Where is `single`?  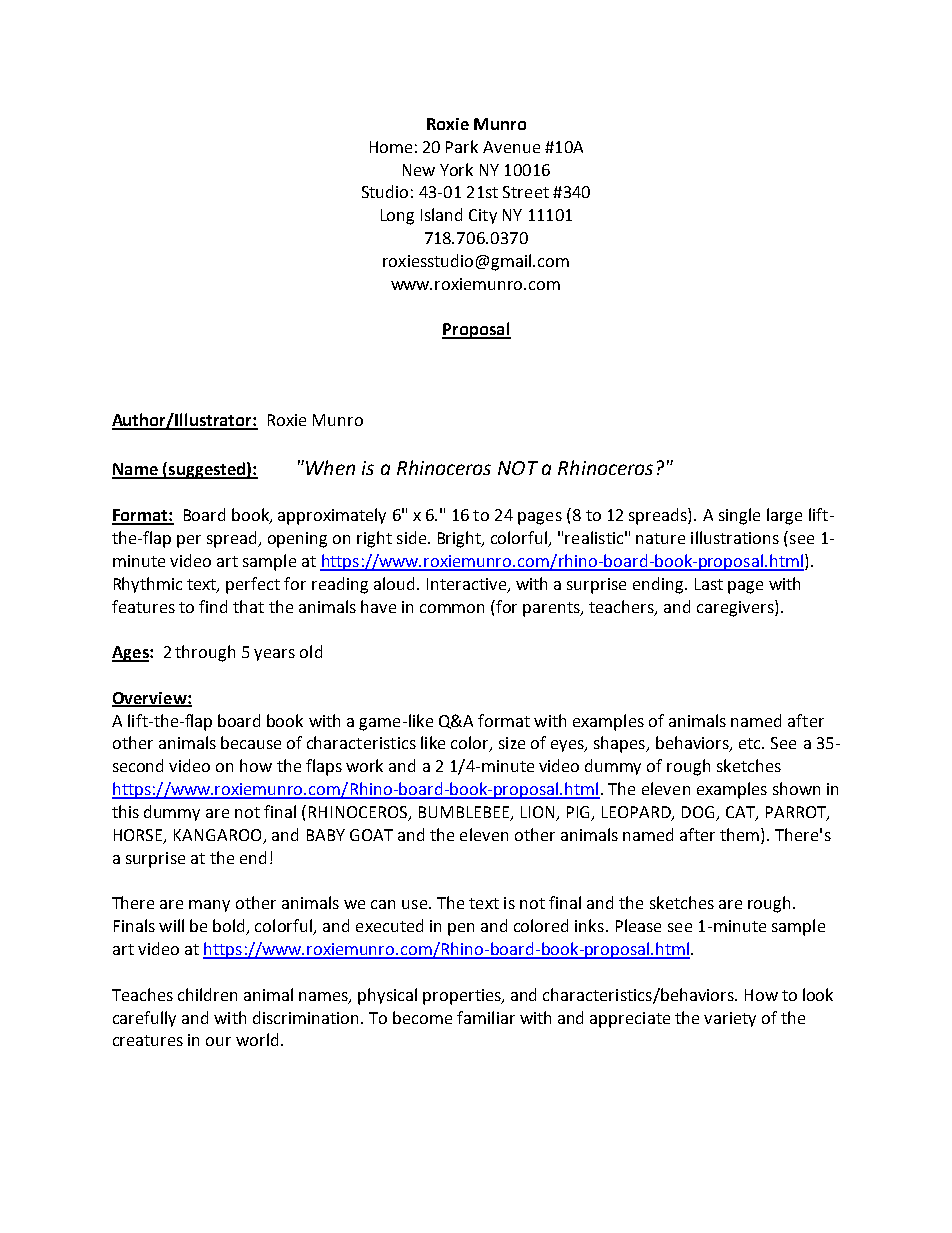 single is located at coordinates (739, 516).
